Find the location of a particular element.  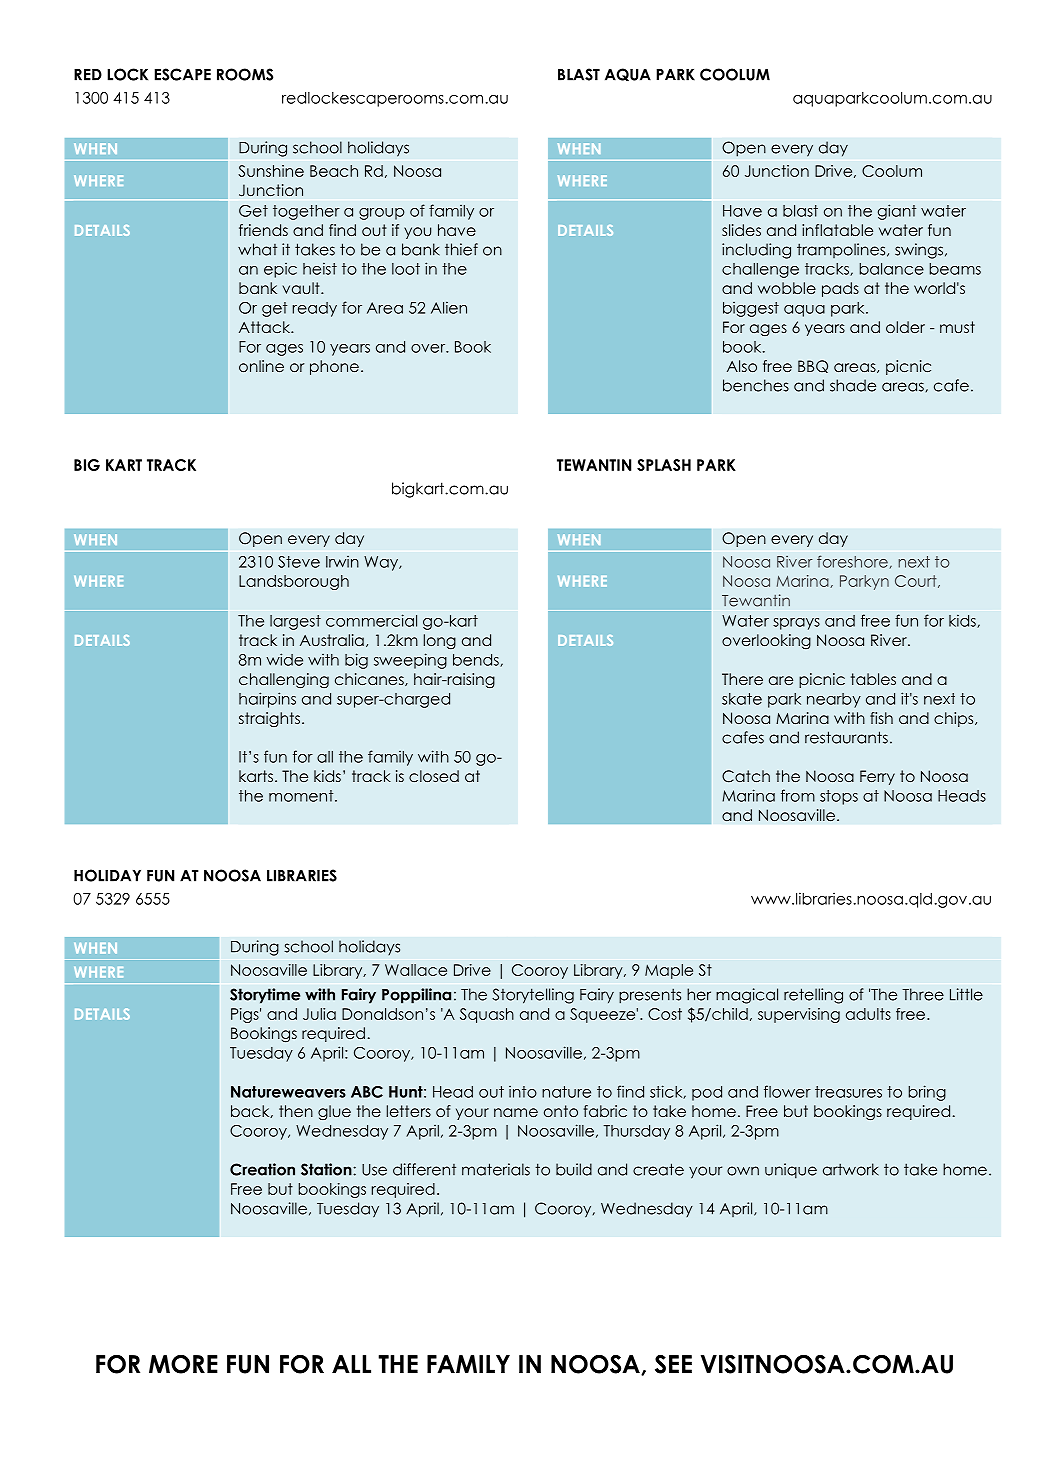

together is located at coordinates (306, 212).
